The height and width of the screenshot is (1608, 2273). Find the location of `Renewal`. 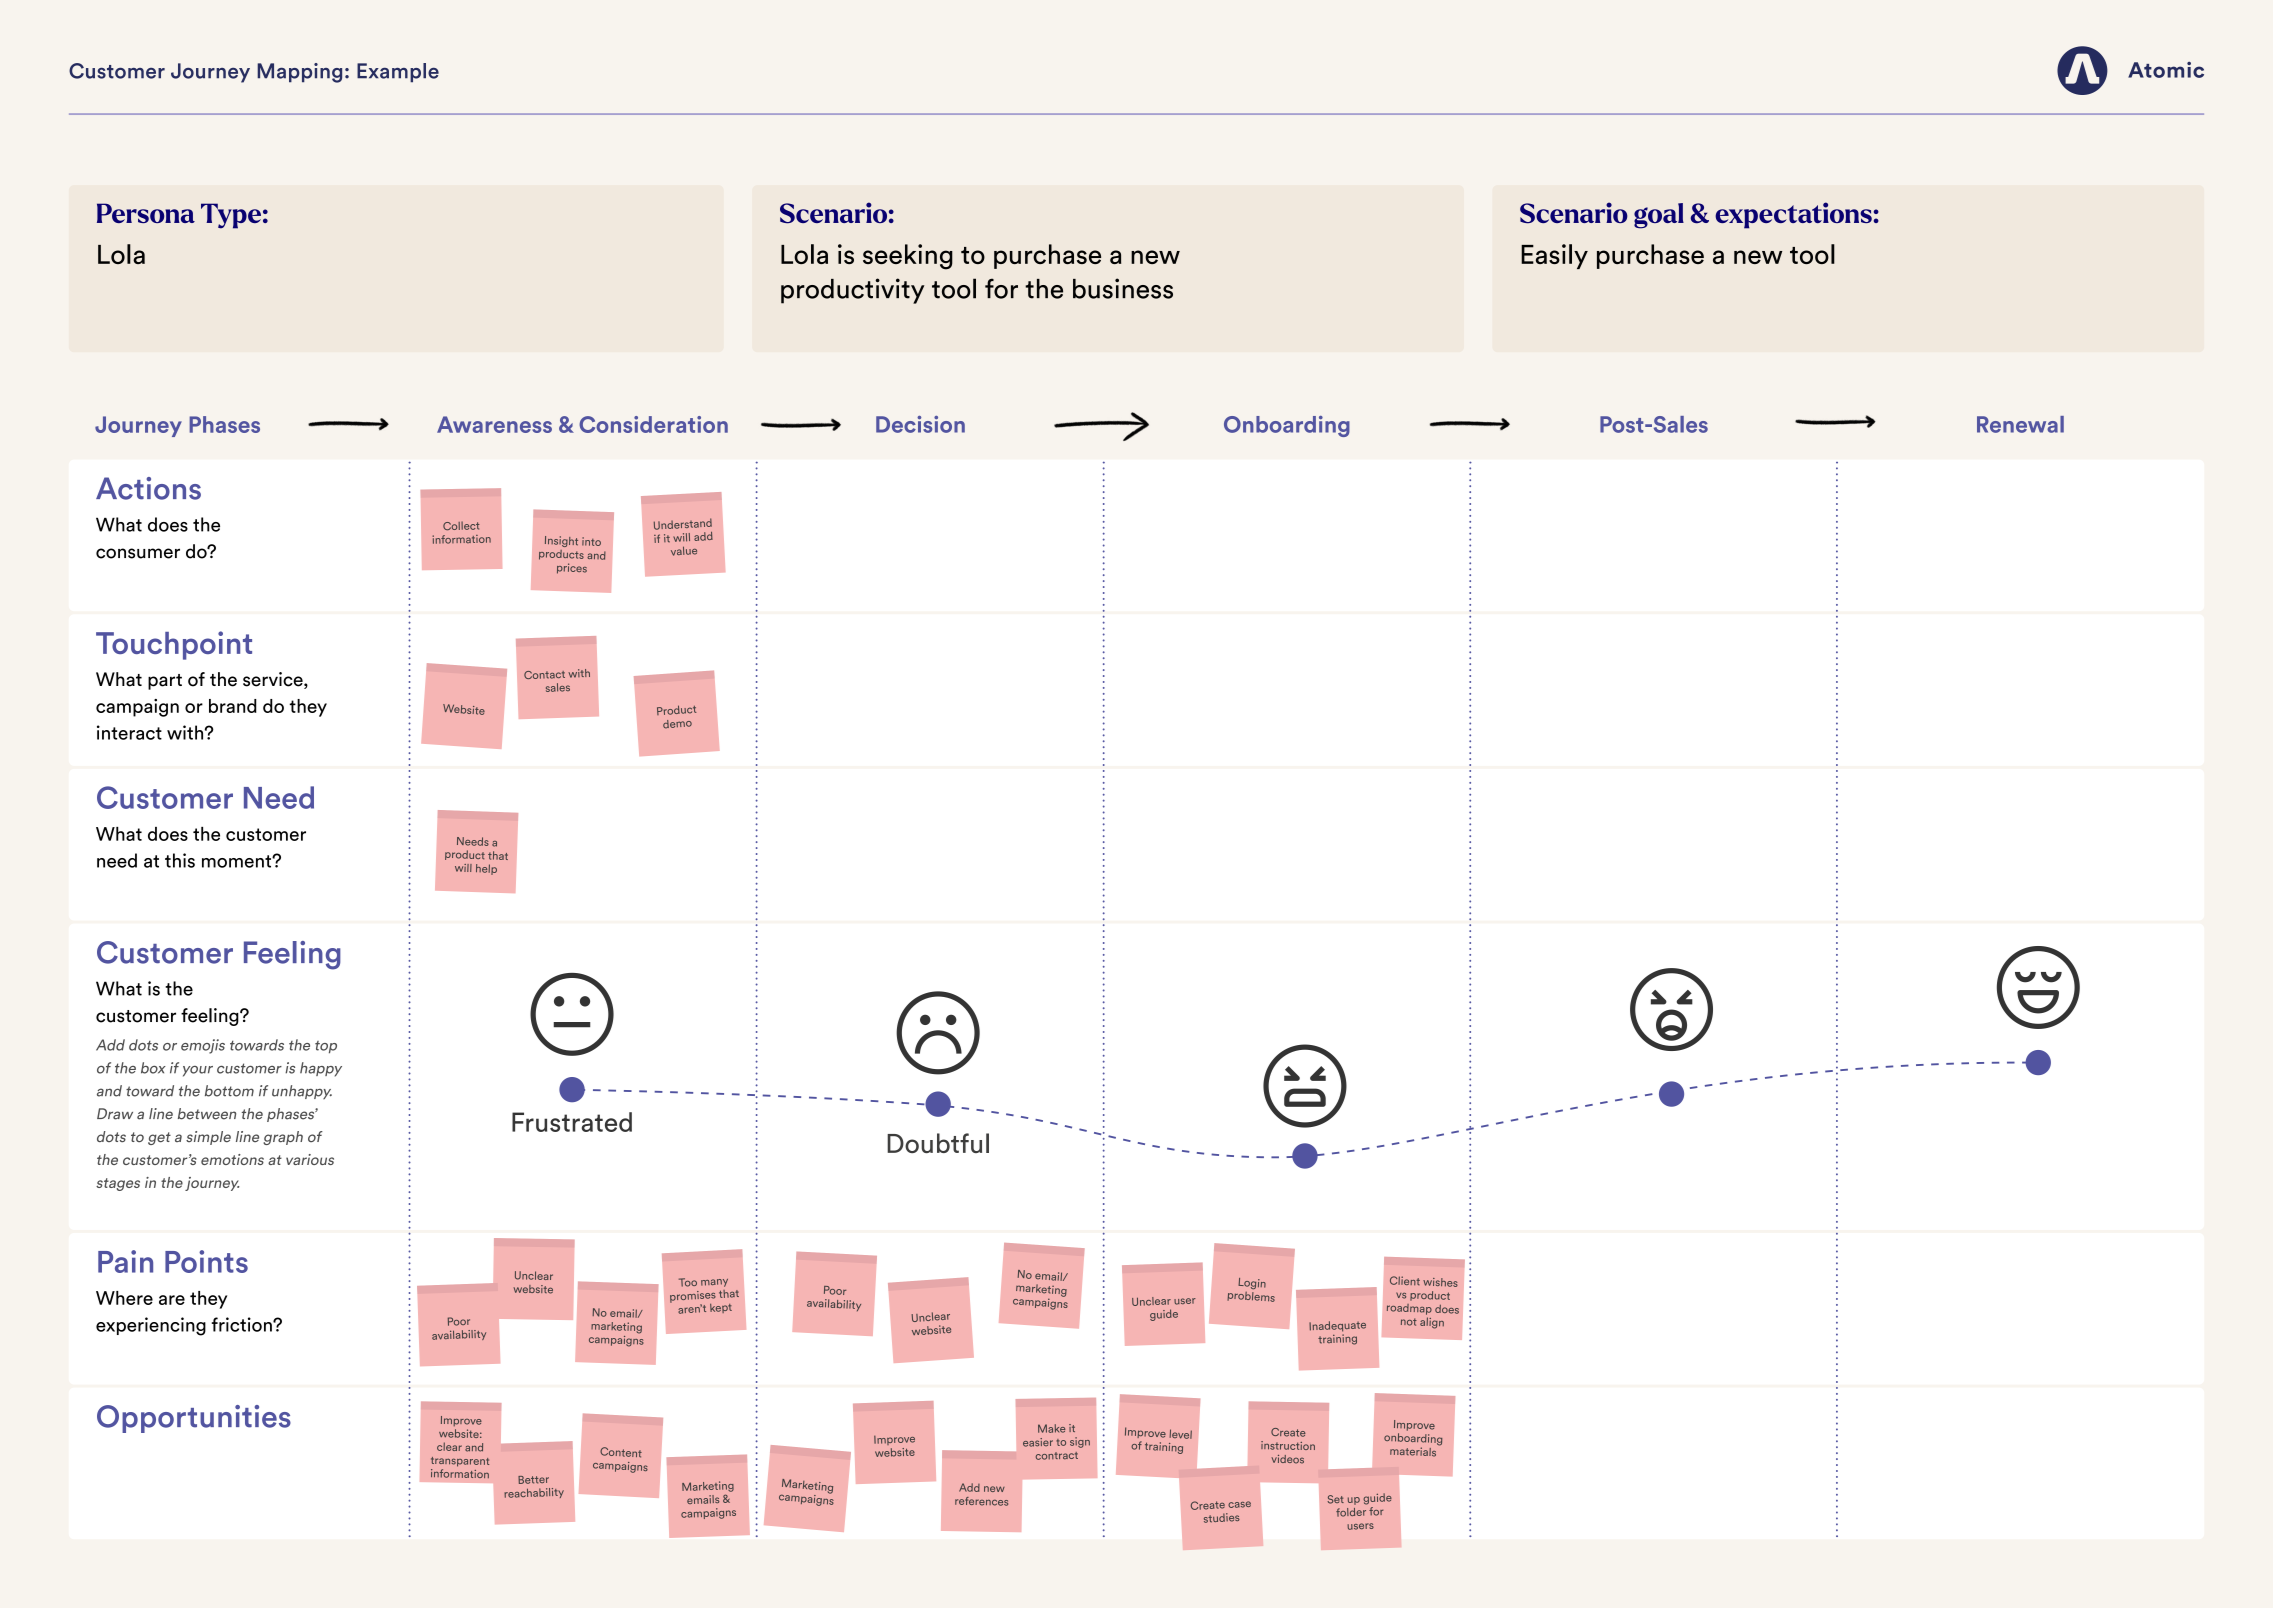

Renewal is located at coordinates (2020, 424).
